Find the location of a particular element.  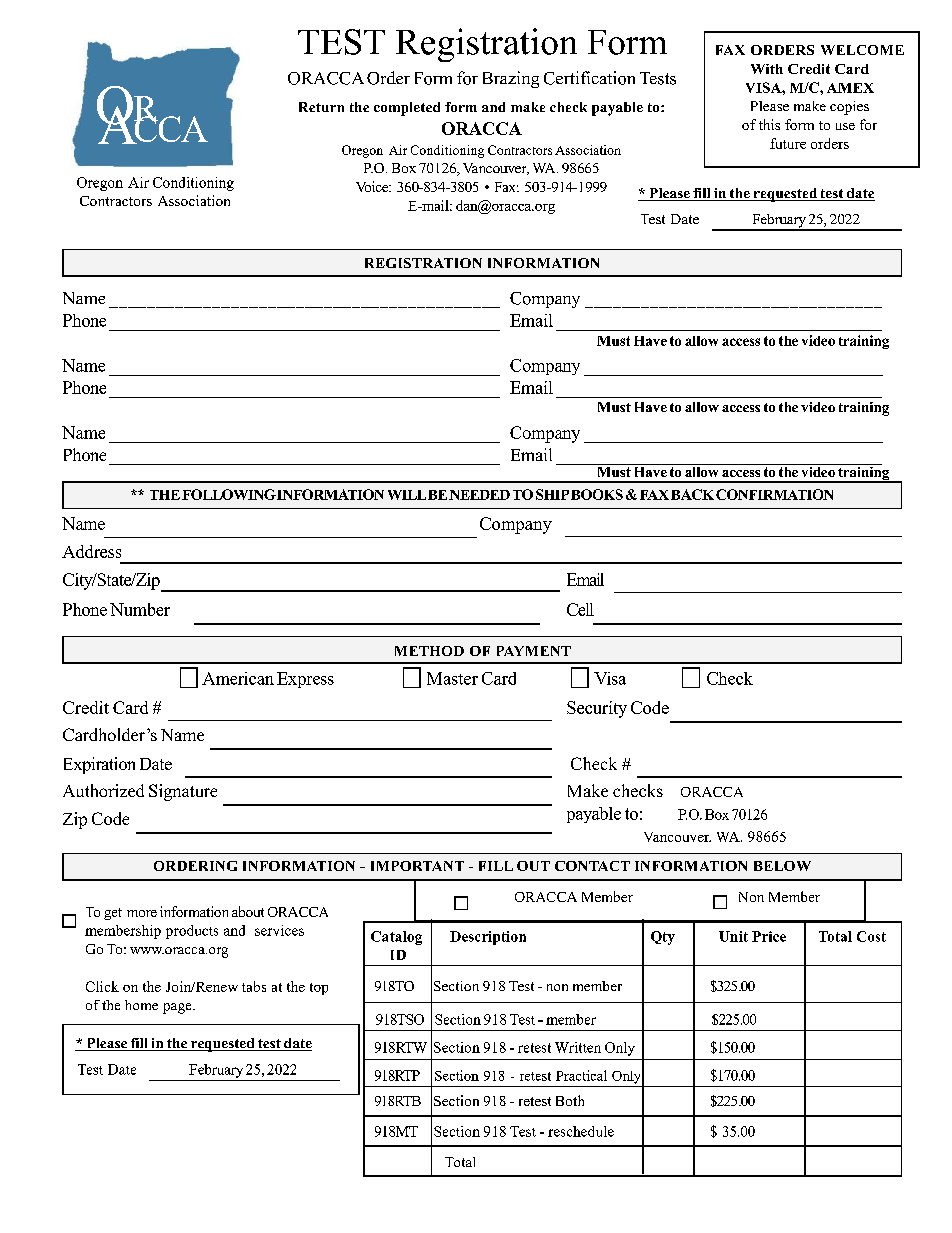

Brazing is located at coordinates (511, 79).
